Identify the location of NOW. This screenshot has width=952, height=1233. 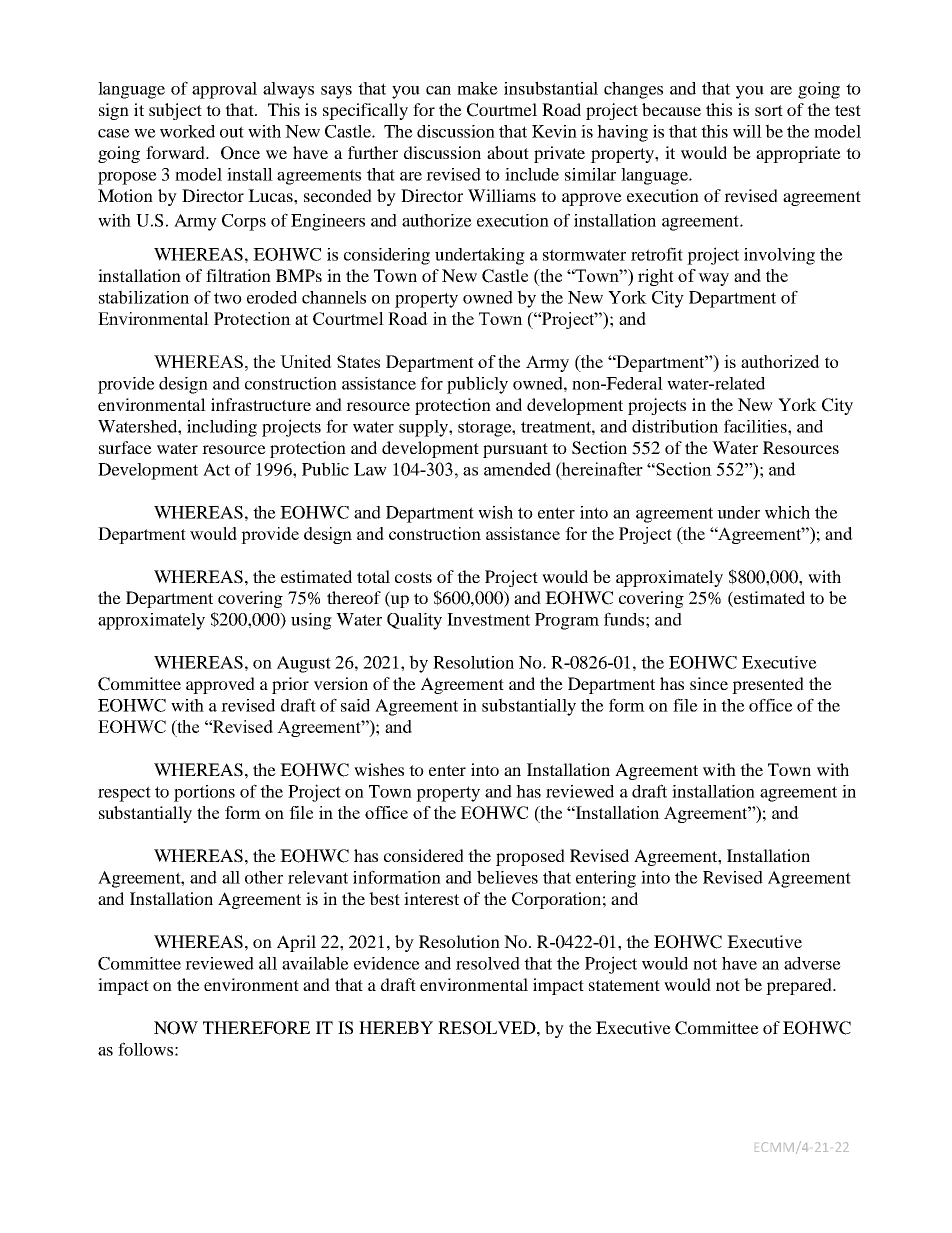
(176, 1028).
